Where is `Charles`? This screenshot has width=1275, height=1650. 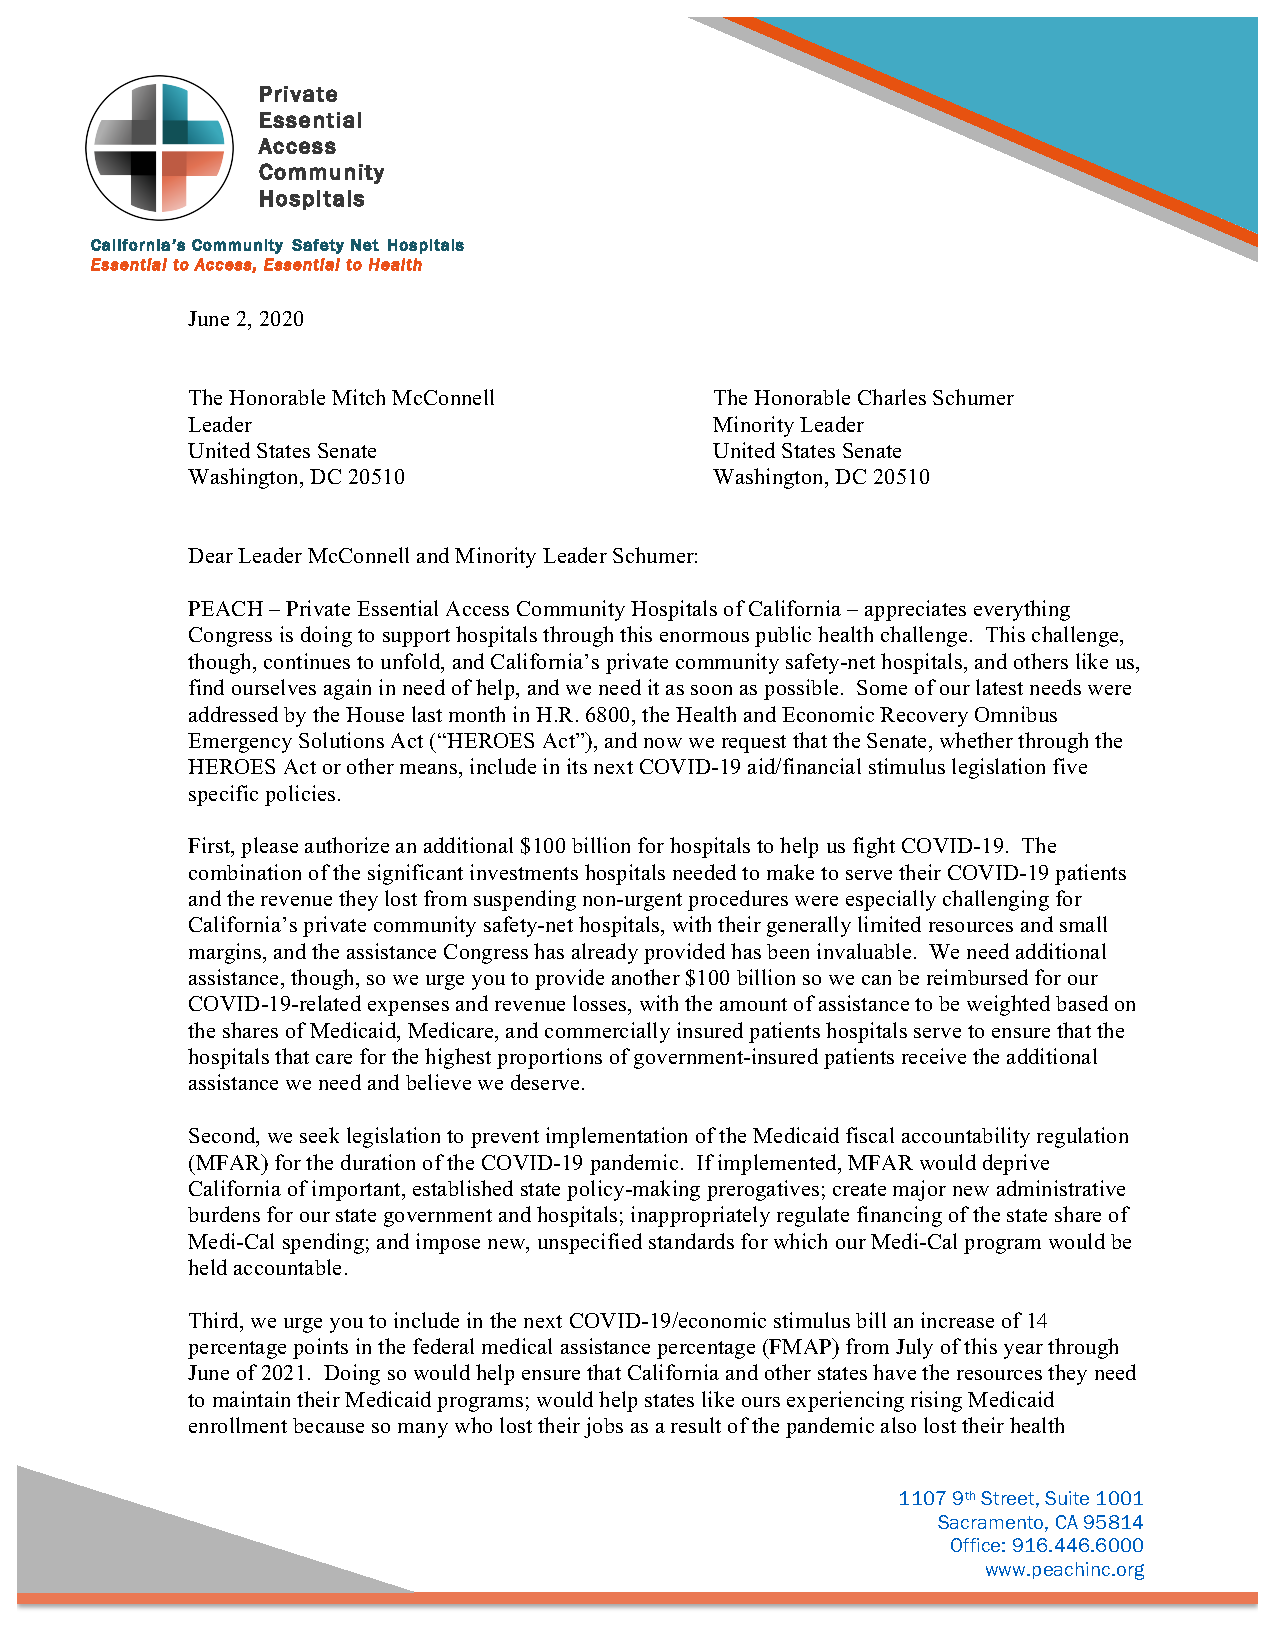
Charles is located at coordinates (892, 397).
